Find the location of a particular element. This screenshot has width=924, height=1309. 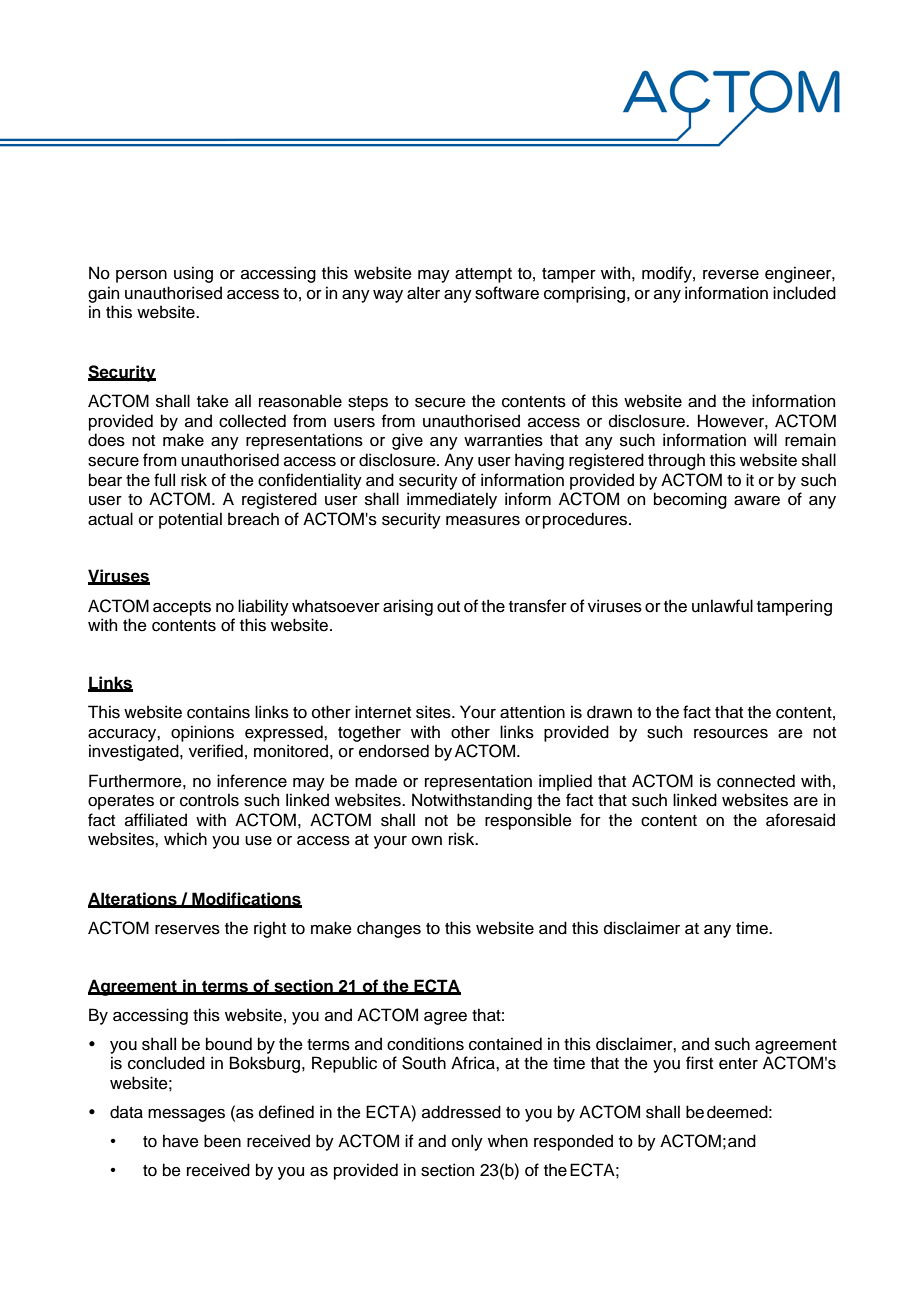

aforesaid is located at coordinates (800, 820).
